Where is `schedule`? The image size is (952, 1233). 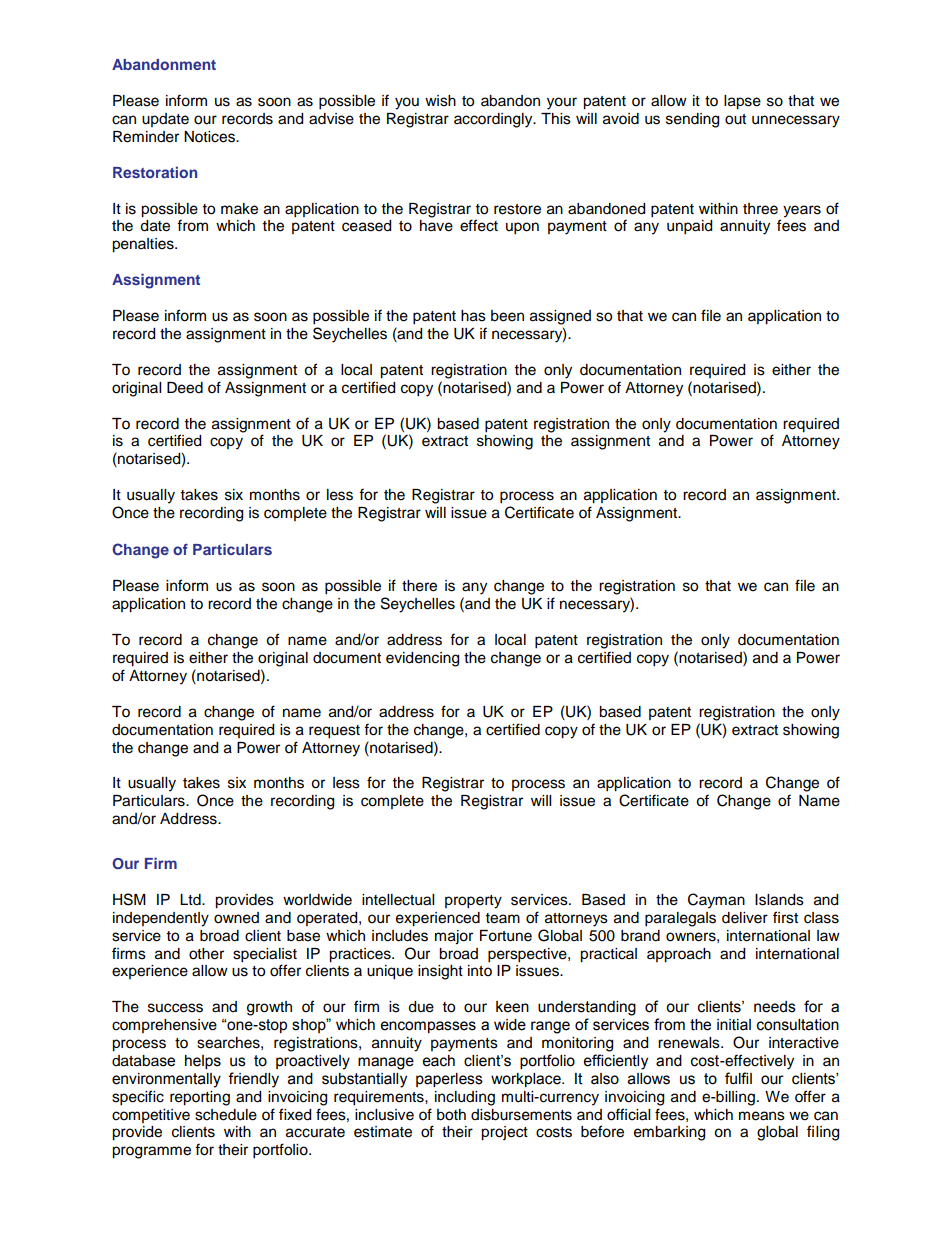 schedule is located at coordinates (226, 1115).
